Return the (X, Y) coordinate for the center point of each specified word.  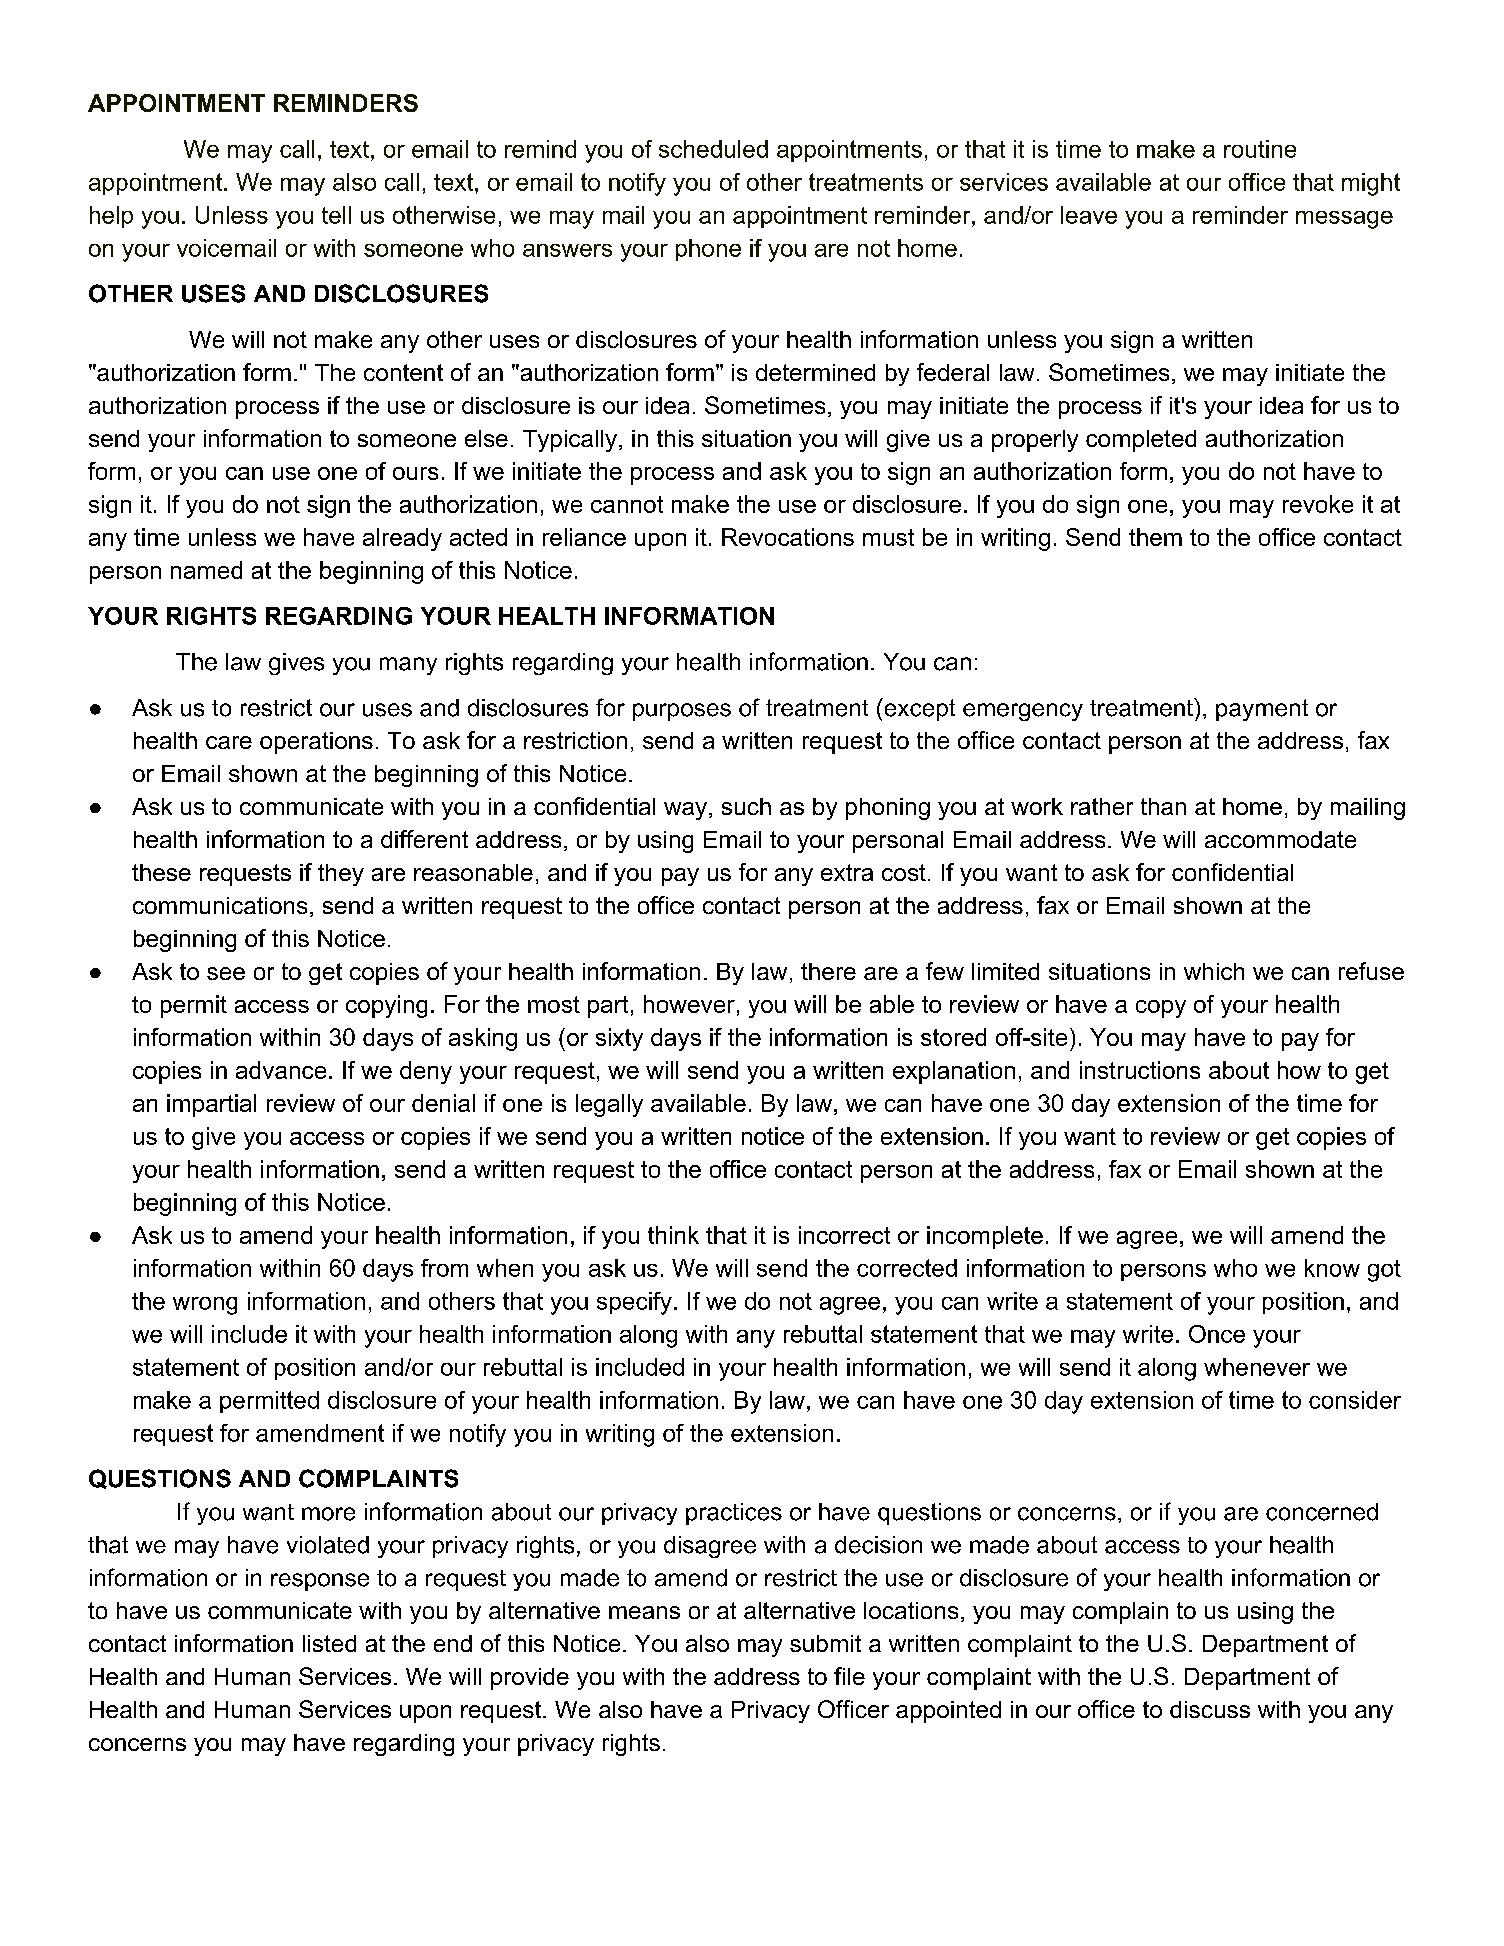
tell (336, 215)
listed (329, 1643)
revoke (1318, 504)
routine (1260, 149)
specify (634, 1303)
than (1163, 806)
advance (281, 1070)
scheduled (713, 149)
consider (1355, 1400)
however (689, 1004)
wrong (205, 1306)
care (229, 742)
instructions (1140, 1070)
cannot (627, 504)
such (746, 806)
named (206, 570)
